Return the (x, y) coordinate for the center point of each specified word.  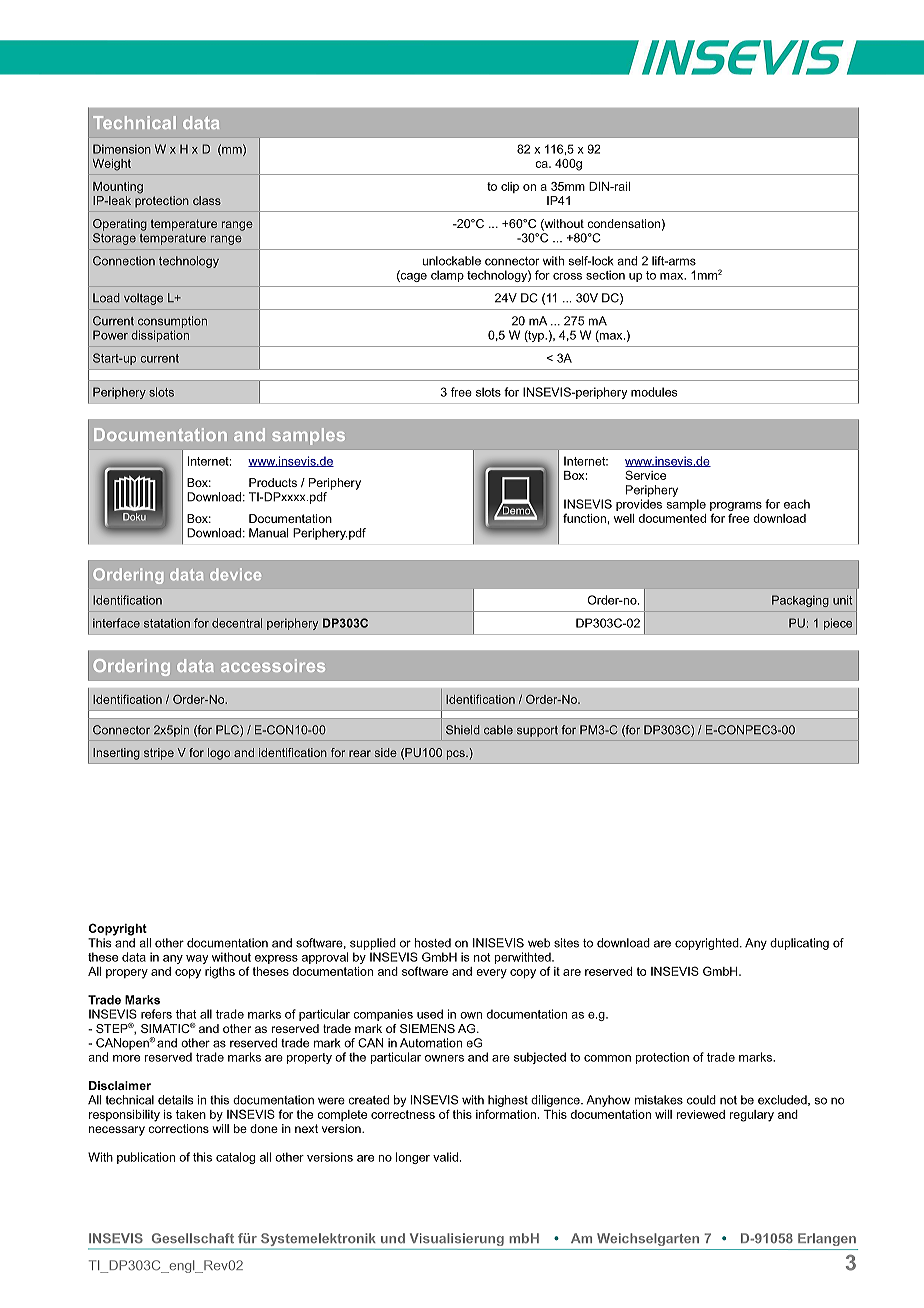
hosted (433, 943)
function (584, 518)
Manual (268, 533)
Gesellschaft (193, 1238)
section (605, 275)
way (197, 959)
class (207, 200)
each (797, 504)
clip (510, 187)
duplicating (799, 944)
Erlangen (827, 1239)
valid (445, 1157)
